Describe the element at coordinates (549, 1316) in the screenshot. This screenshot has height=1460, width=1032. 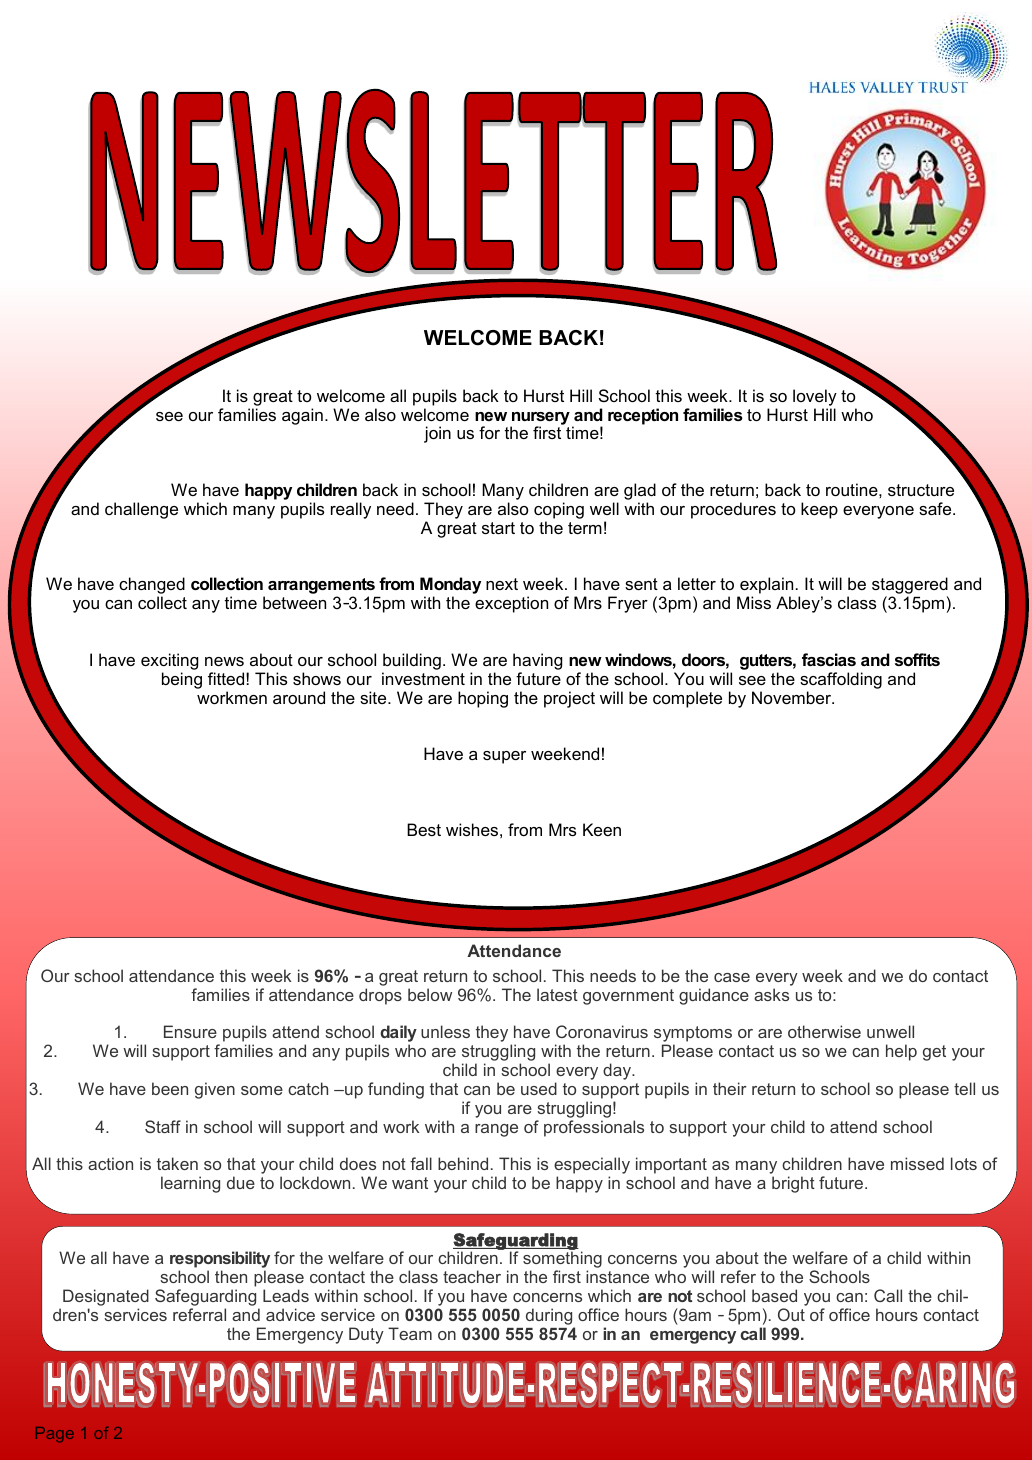
I see `during` at that location.
